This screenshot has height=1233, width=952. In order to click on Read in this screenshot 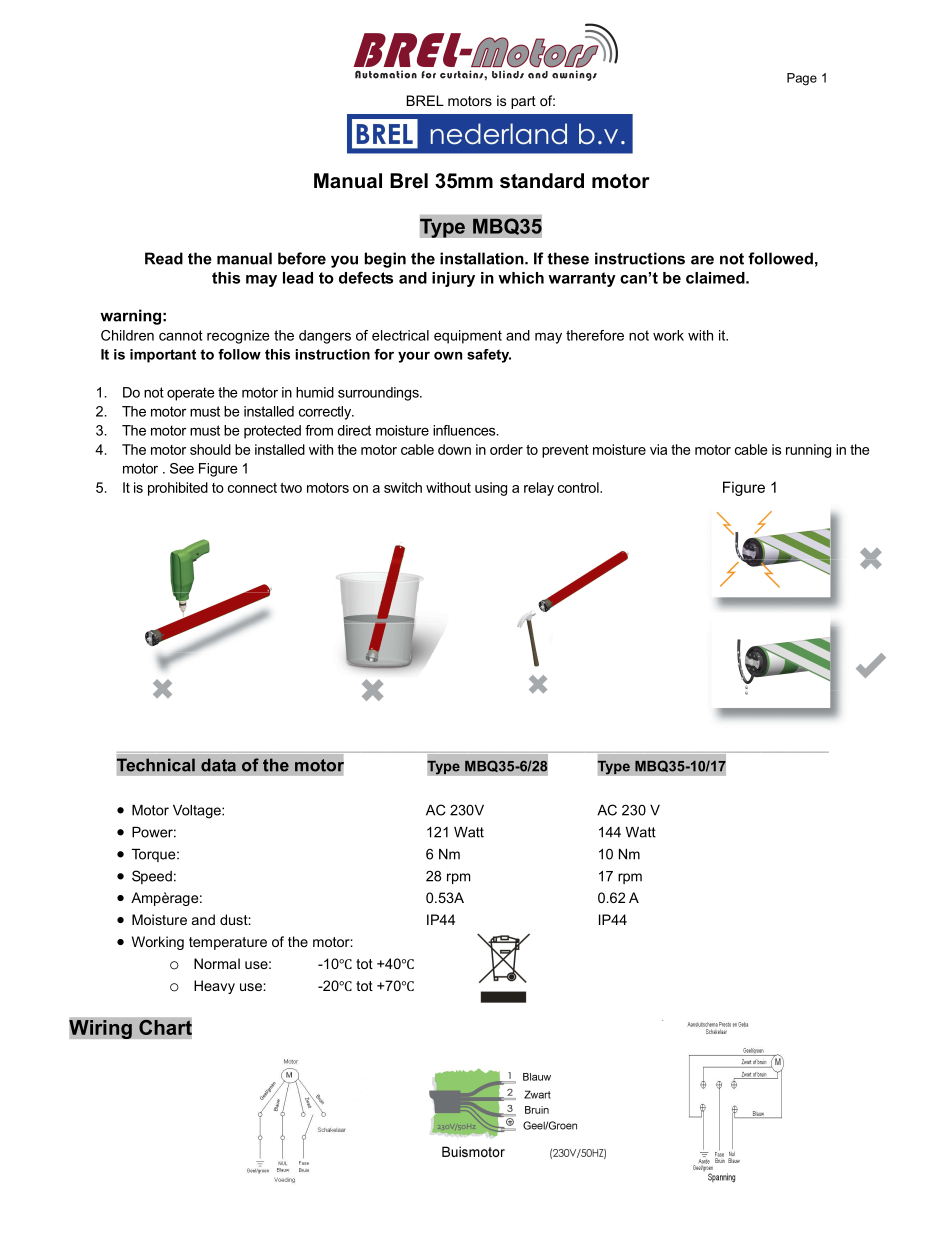, I will do `click(164, 258)`.
